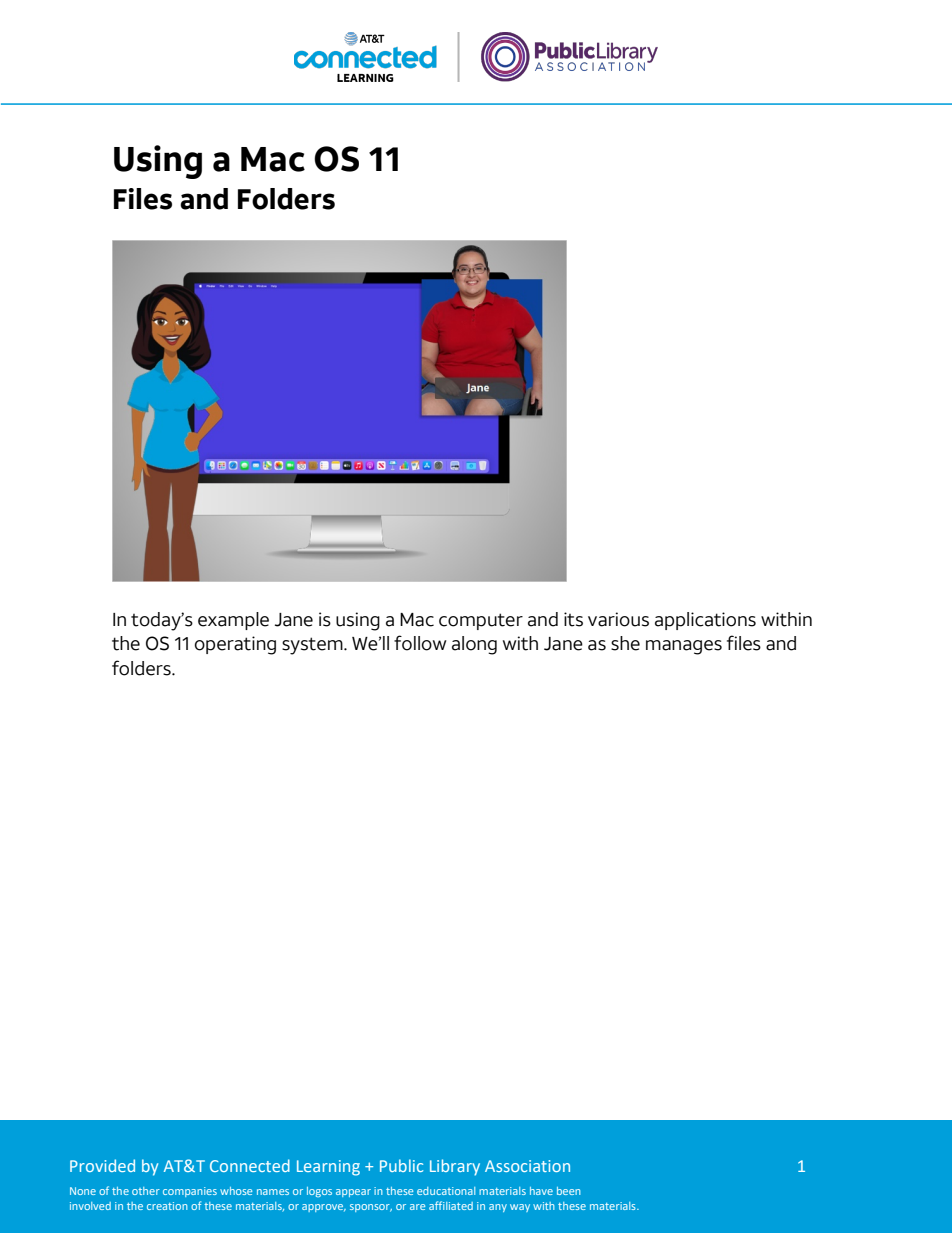 Image resolution: width=952 pixels, height=1233 pixels. What do you see at coordinates (625, 643) in the screenshot?
I see `she` at bounding box center [625, 643].
